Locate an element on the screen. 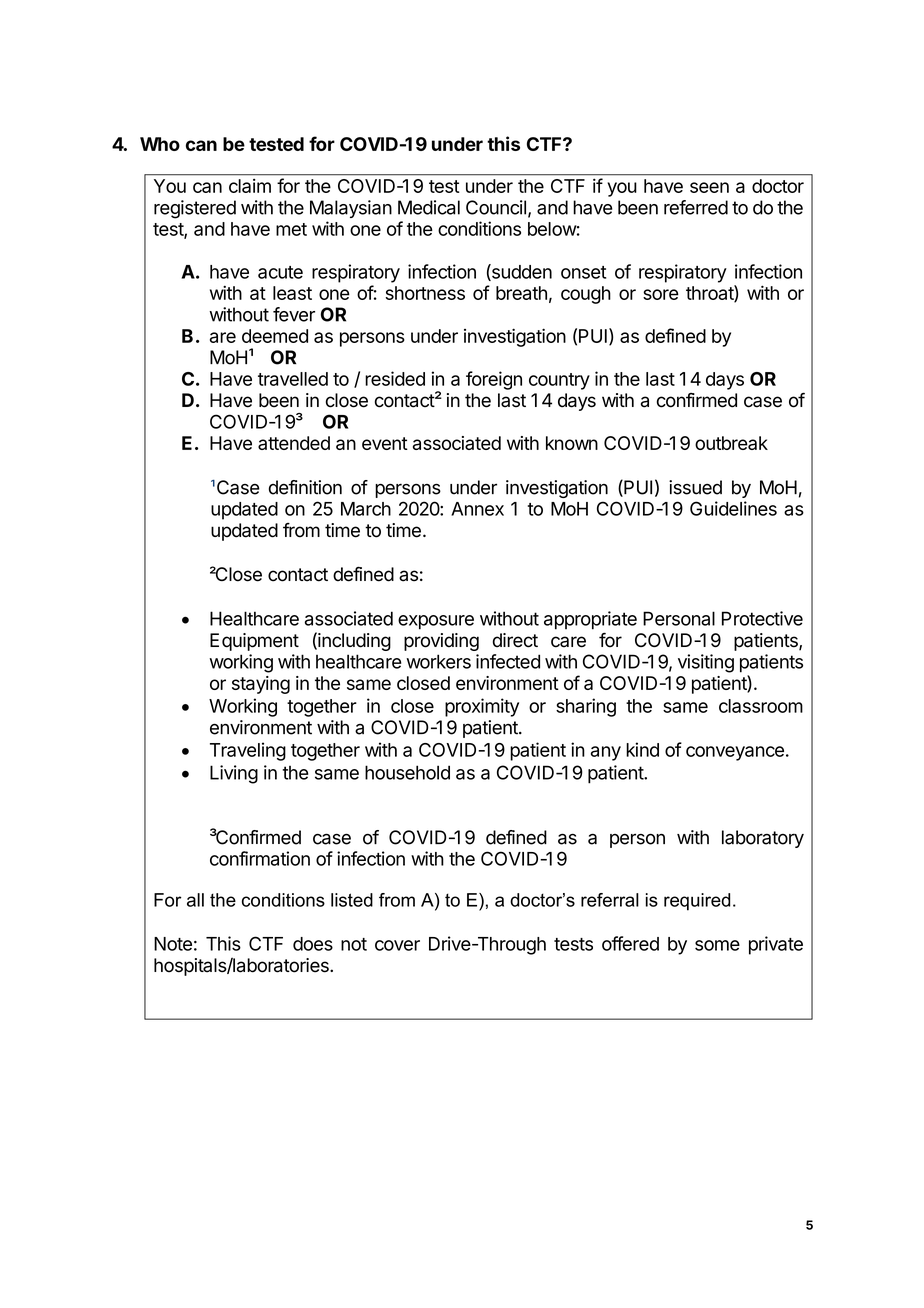 This screenshot has height=1308, width=924. Council is located at coordinates (496, 207).
